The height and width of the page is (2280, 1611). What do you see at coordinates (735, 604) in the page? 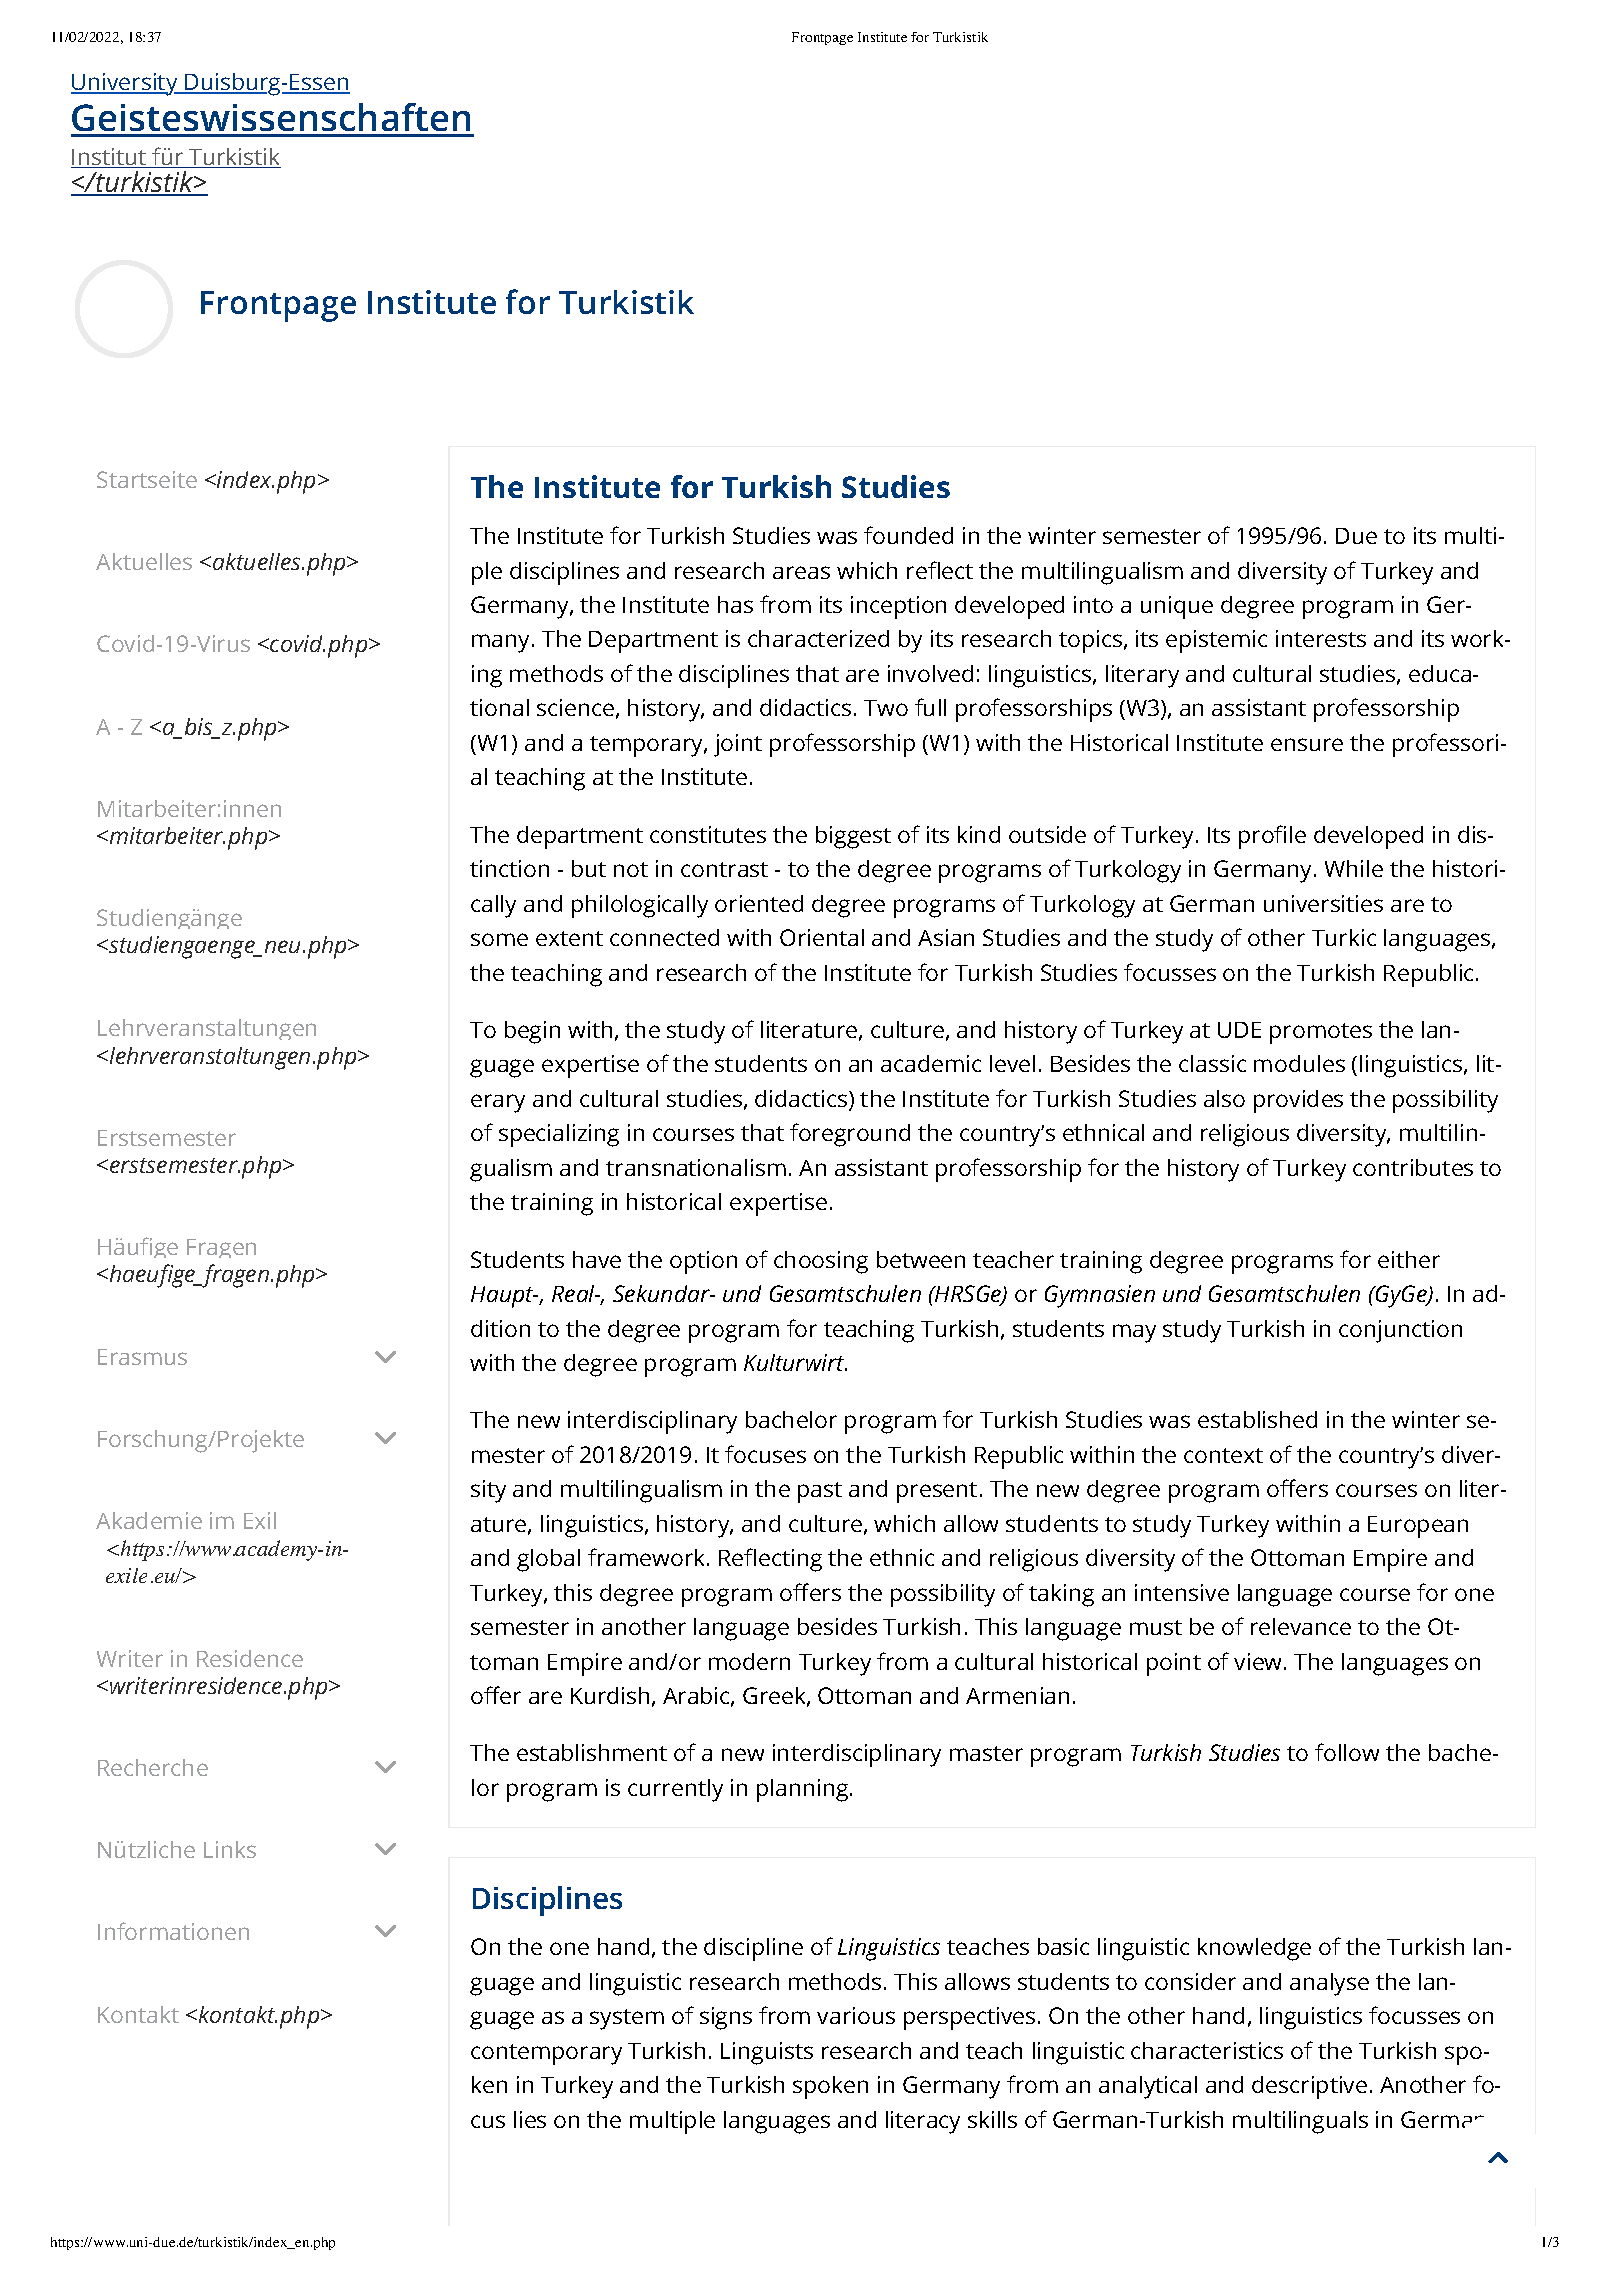
I see `has` at bounding box center [735, 604].
